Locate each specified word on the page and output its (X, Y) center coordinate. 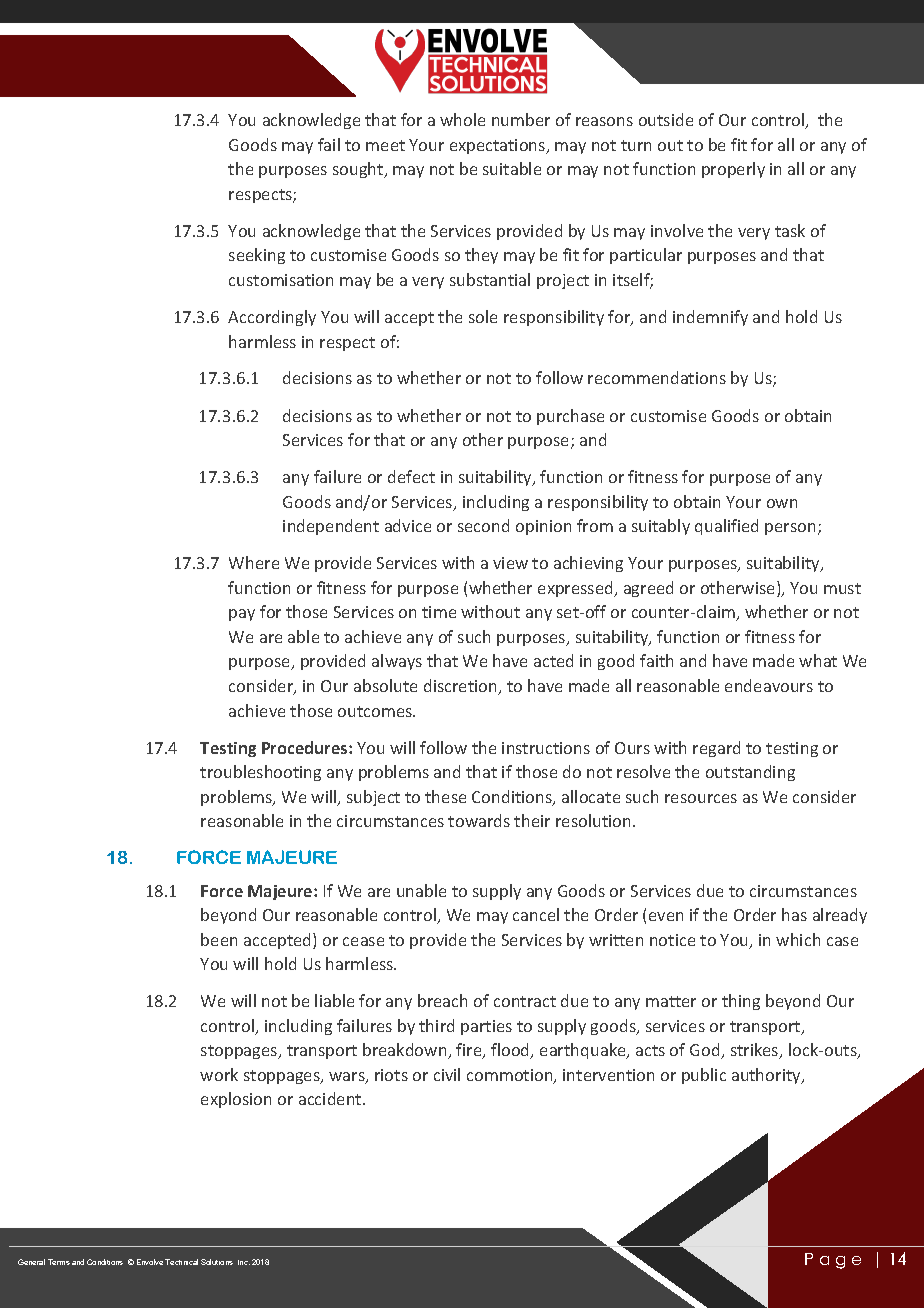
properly (733, 170)
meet (385, 145)
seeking (257, 256)
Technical (181, 1262)
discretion (461, 687)
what (818, 660)
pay (242, 615)
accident (331, 1098)
